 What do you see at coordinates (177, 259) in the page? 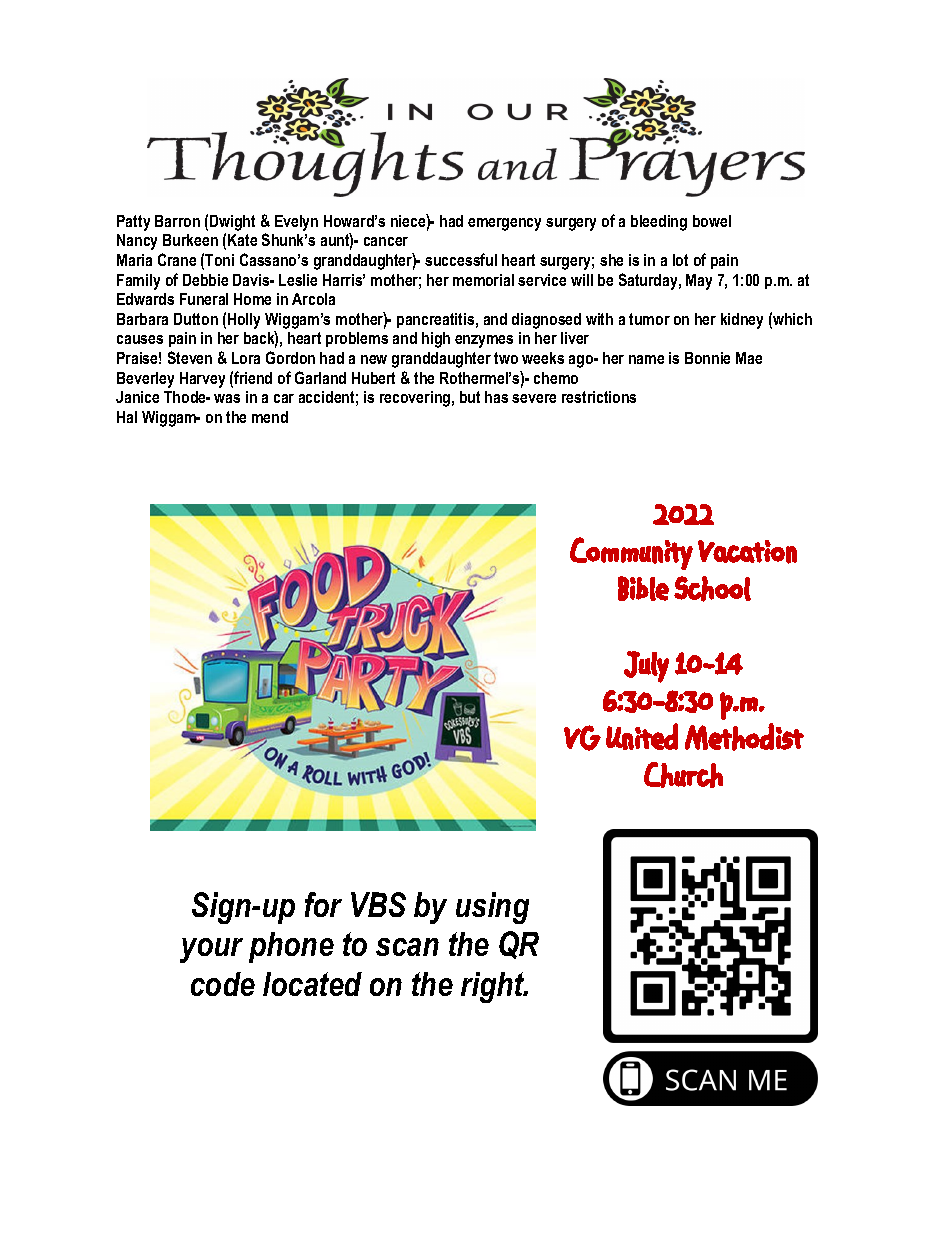
I see `Crane` at bounding box center [177, 259].
